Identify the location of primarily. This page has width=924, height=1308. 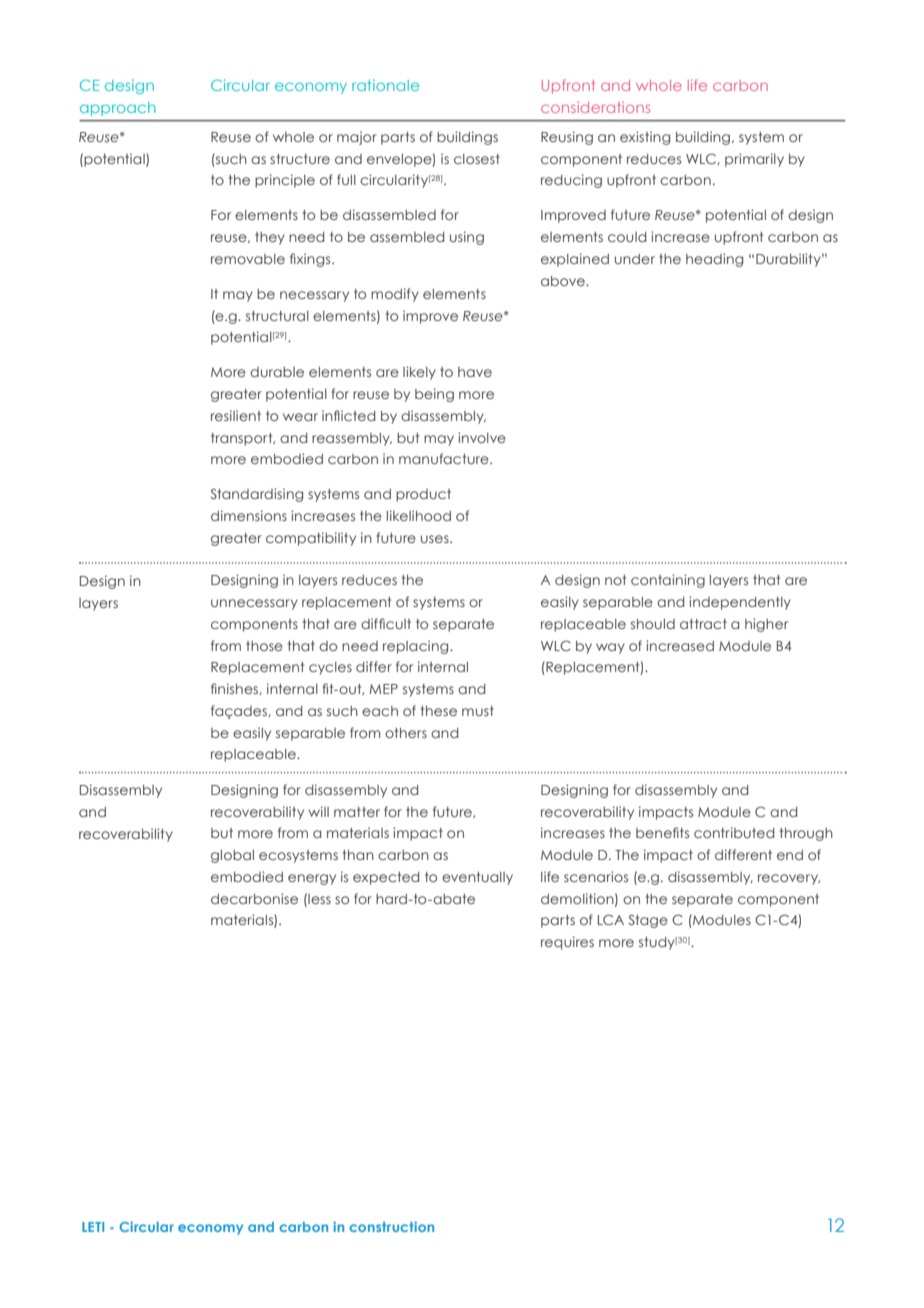
(754, 160).
